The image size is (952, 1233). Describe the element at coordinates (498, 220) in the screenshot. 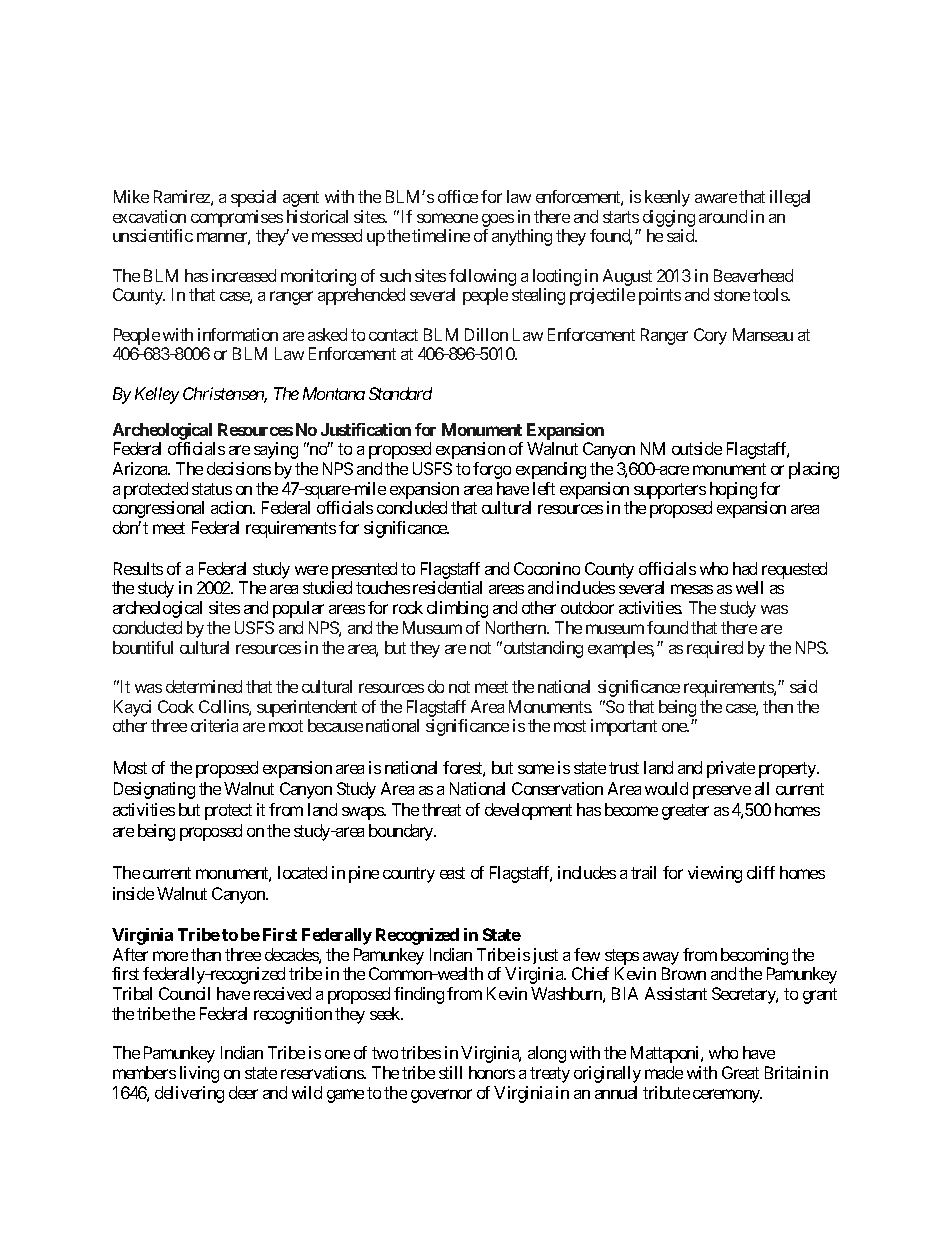

I see `goes` at that location.
